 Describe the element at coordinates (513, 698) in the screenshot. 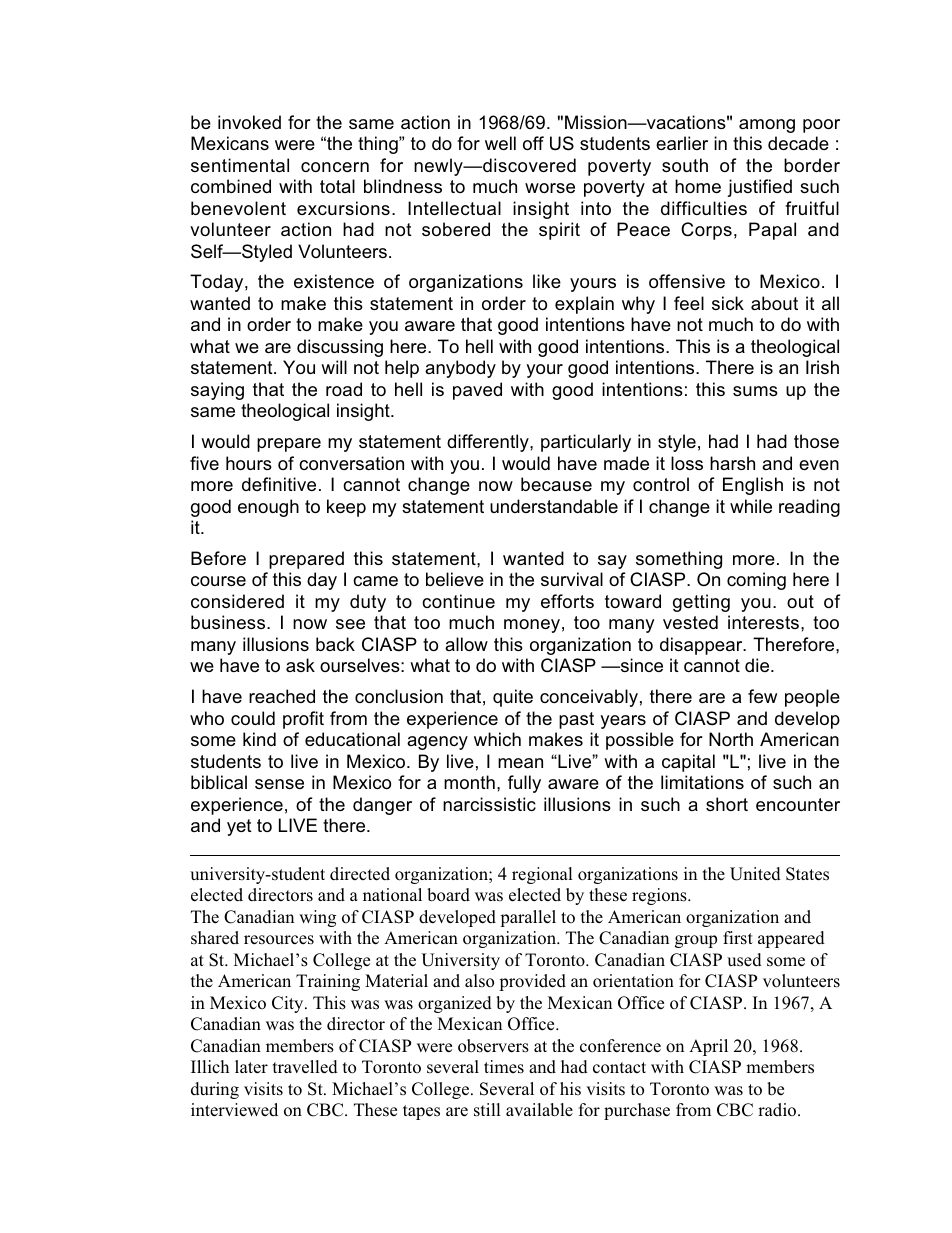

I see `quite` at that location.
